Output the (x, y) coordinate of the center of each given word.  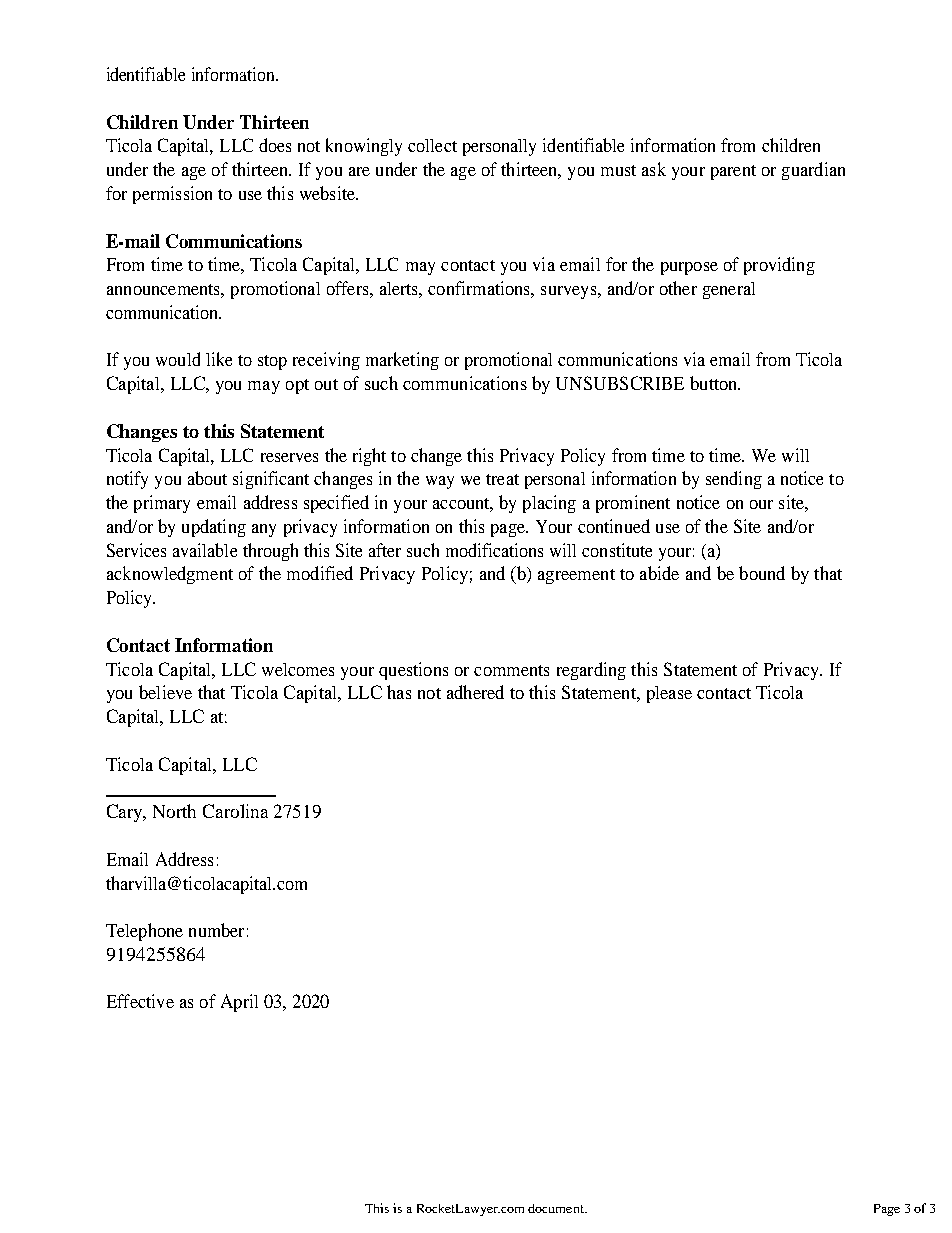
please (669, 694)
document (557, 1208)
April (239, 1003)
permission (172, 195)
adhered (475, 692)
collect (432, 145)
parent (733, 172)
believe (165, 692)
